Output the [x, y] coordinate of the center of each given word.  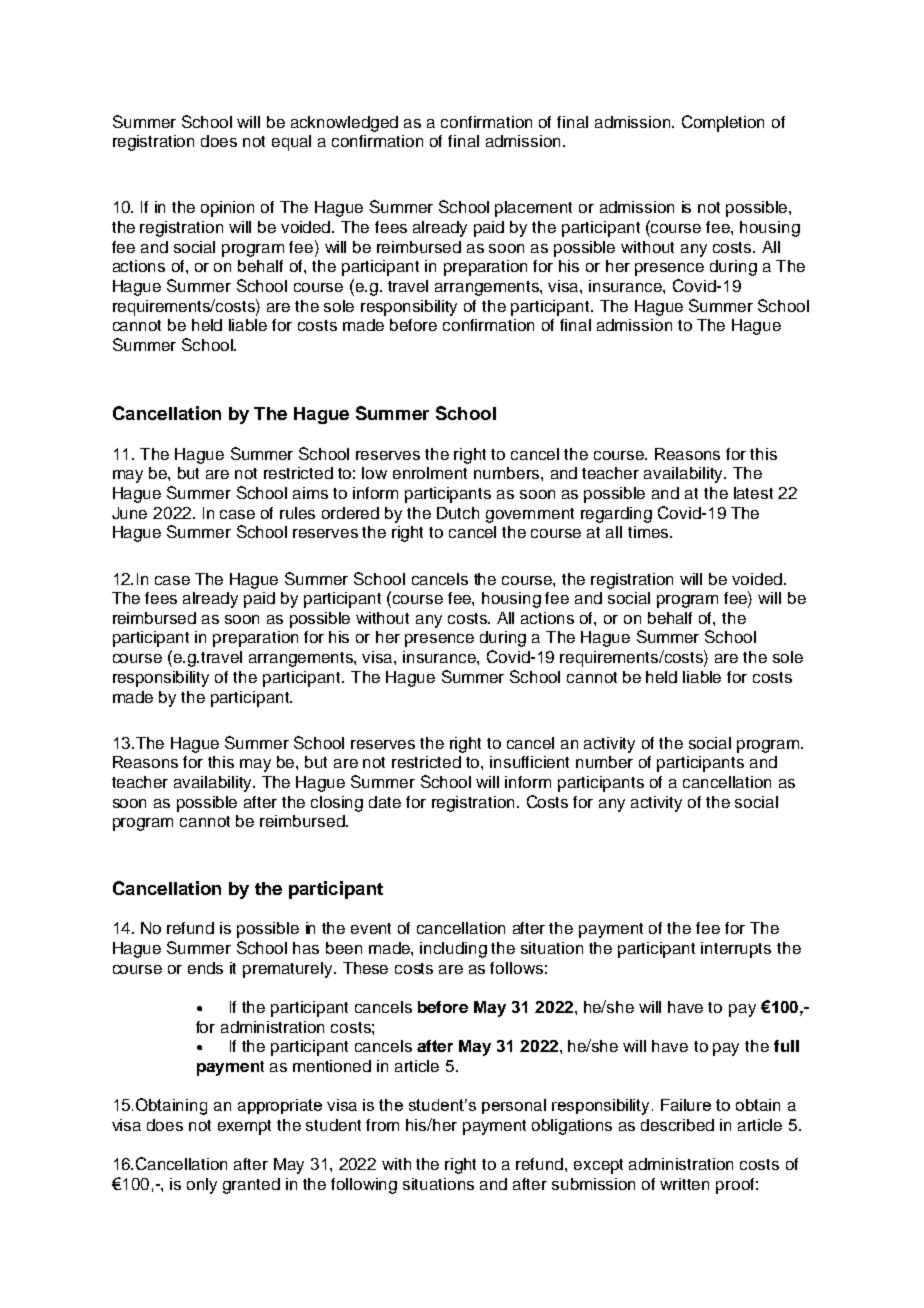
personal [514, 1106]
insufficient [529, 762]
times [649, 532]
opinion [227, 209]
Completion [723, 123]
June [129, 513]
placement [533, 209]
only [202, 1186]
